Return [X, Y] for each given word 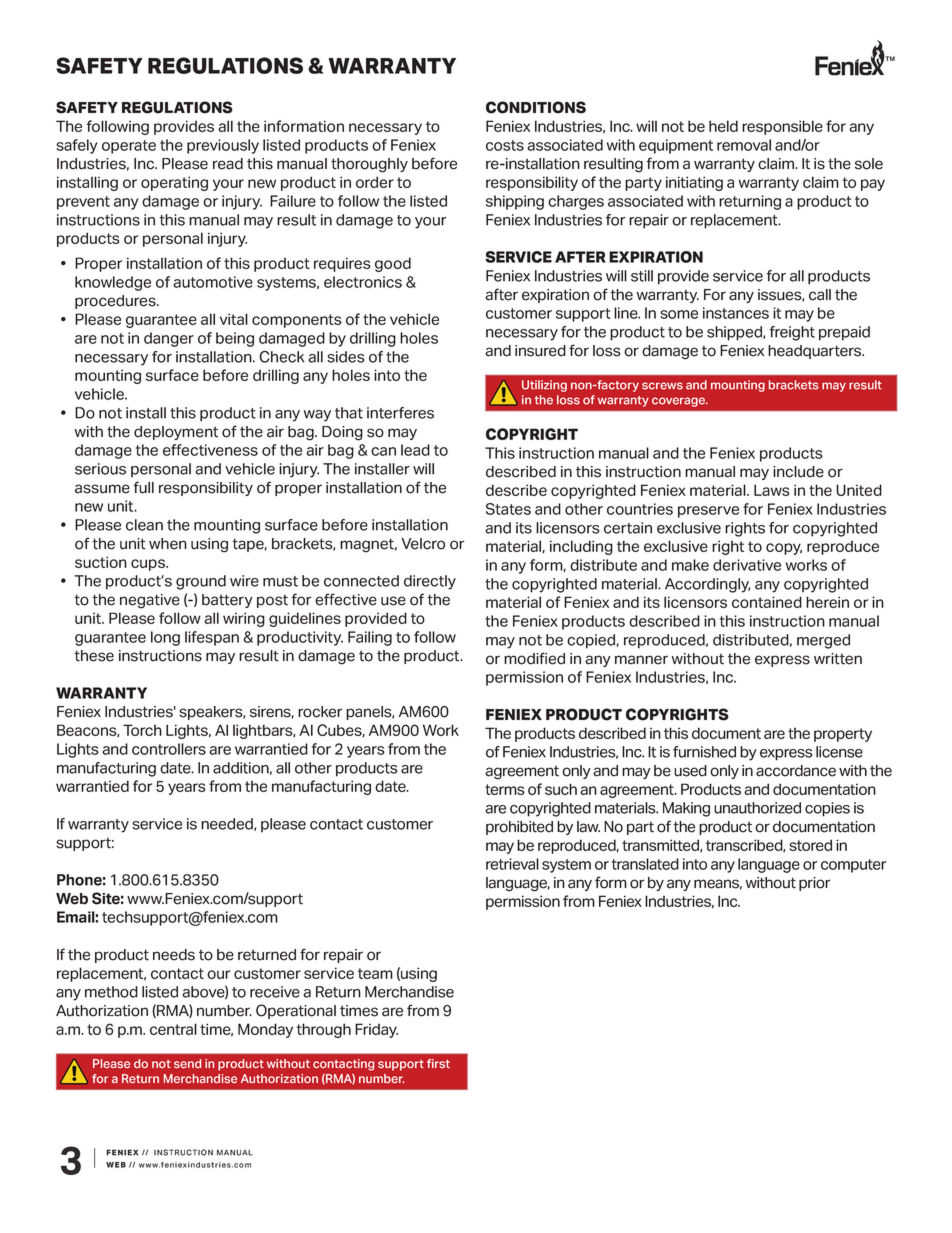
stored [810, 845]
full [143, 487]
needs [174, 955]
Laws [772, 490]
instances [736, 313]
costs [505, 145]
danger [169, 339]
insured [540, 351]
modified [534, 658]
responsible [782, 127]
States [508, 509]
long [165, 638]
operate [129, 147]
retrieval [512, 864]
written [838, 659]
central [173, 1029]
